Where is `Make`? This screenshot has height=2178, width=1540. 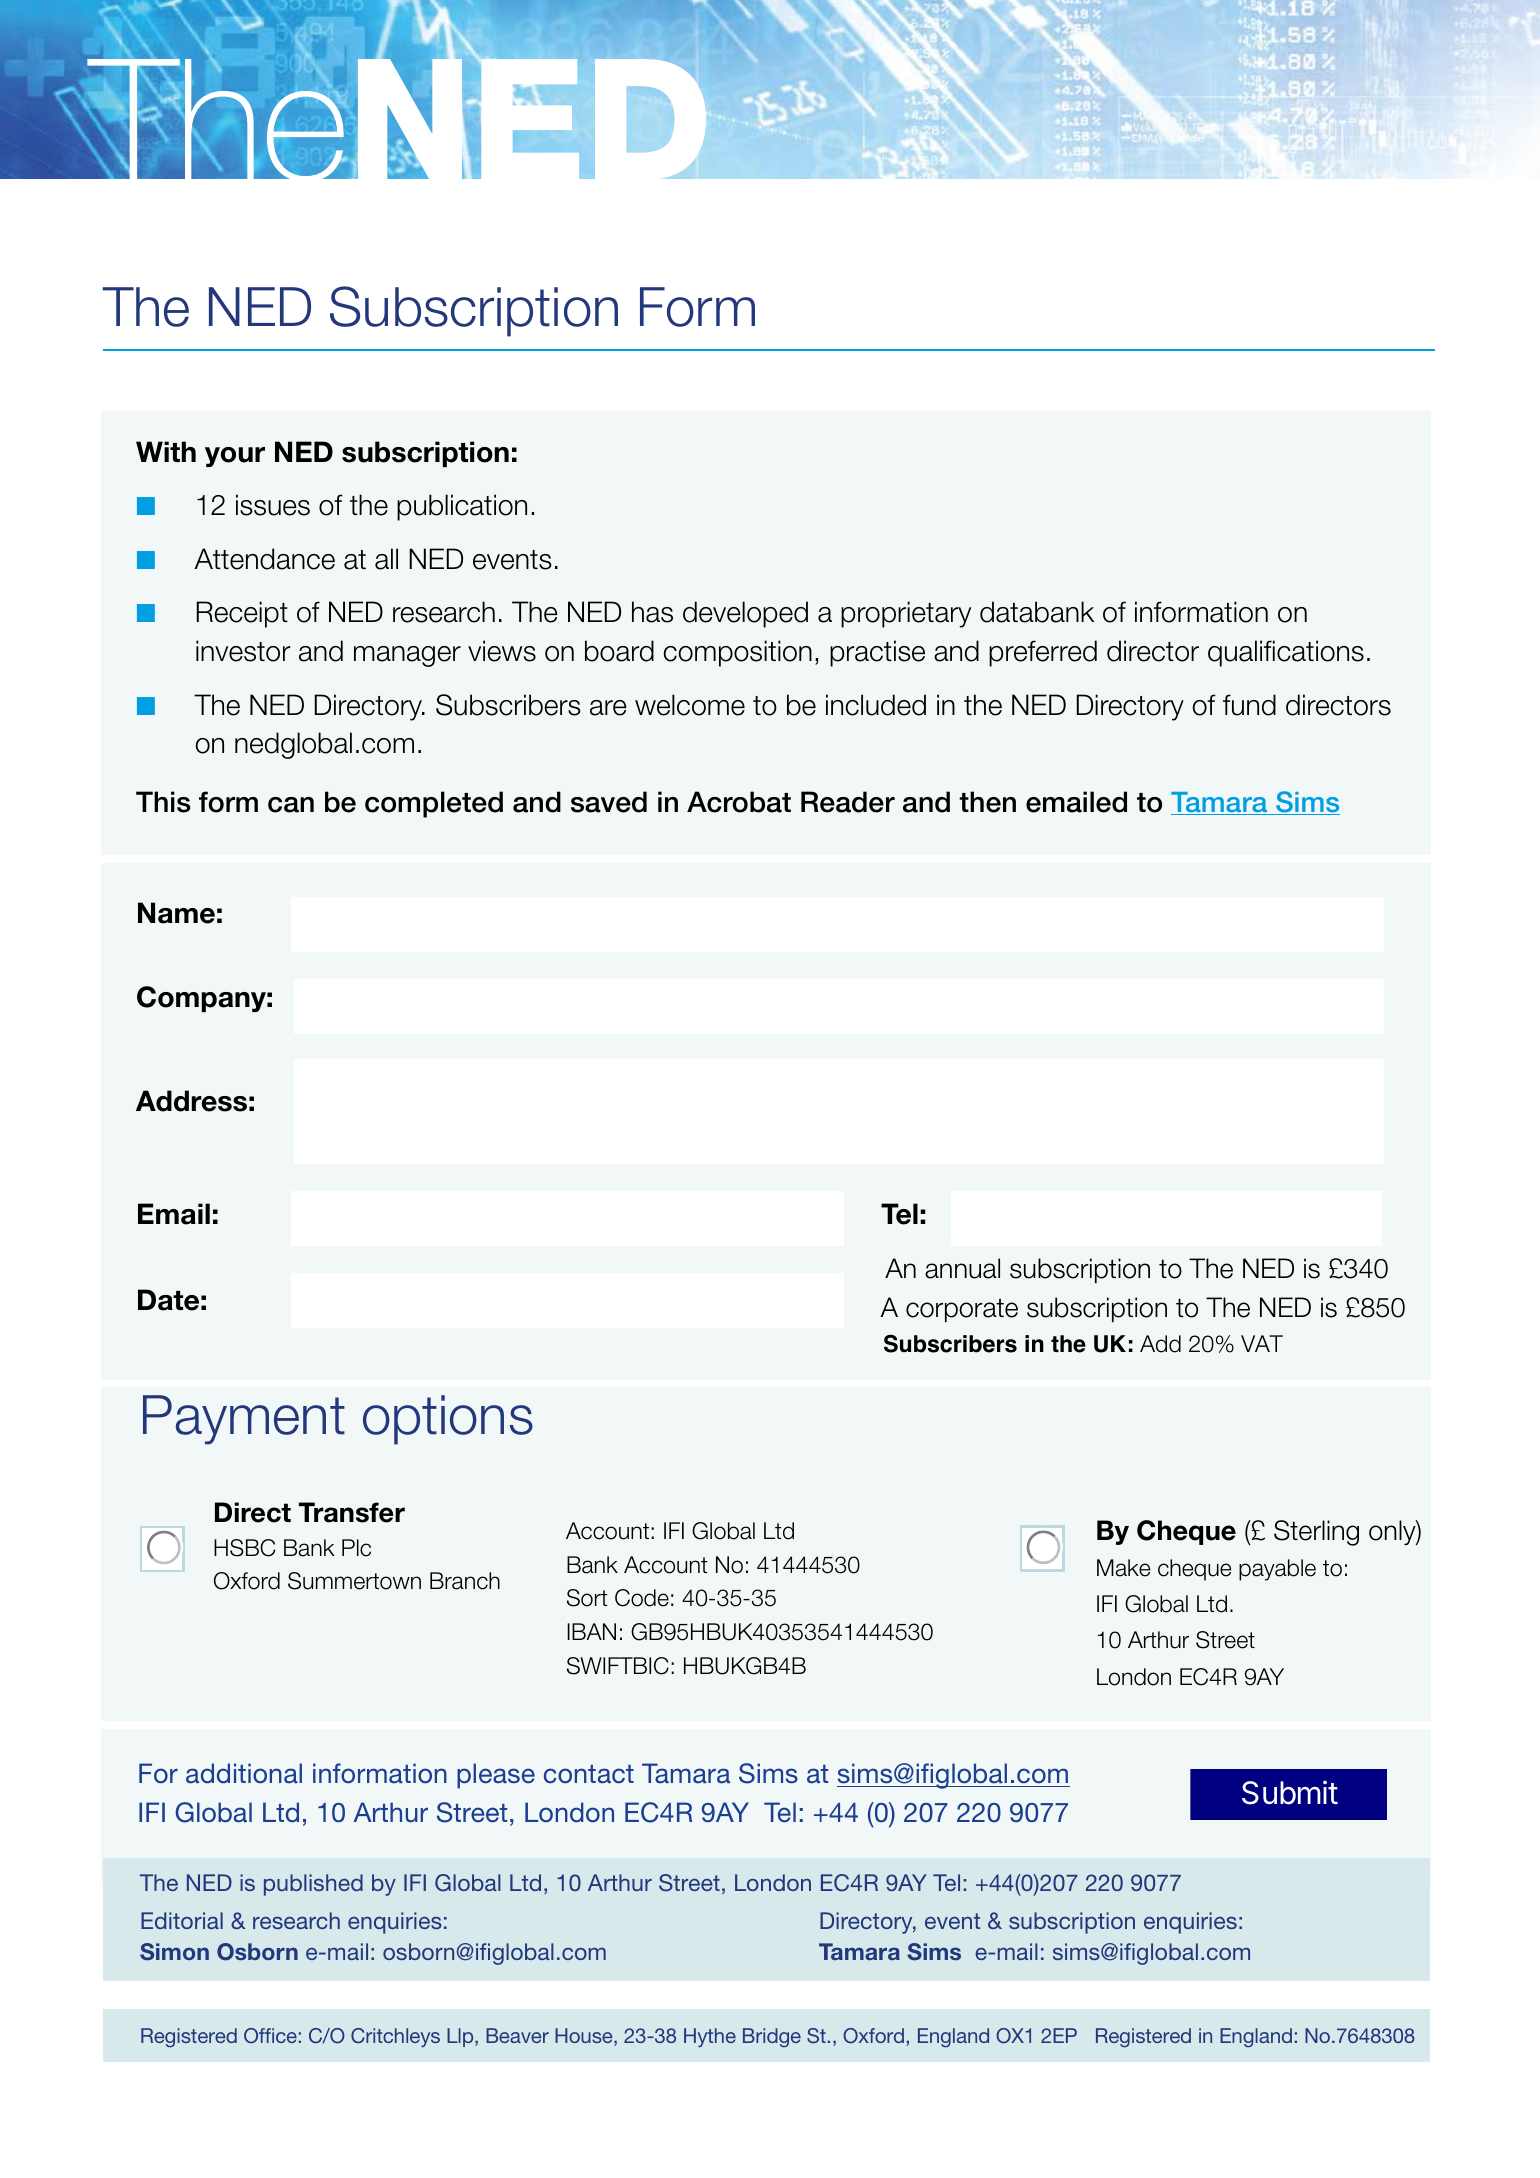
Make is located at coordinates (1123, 1568).
